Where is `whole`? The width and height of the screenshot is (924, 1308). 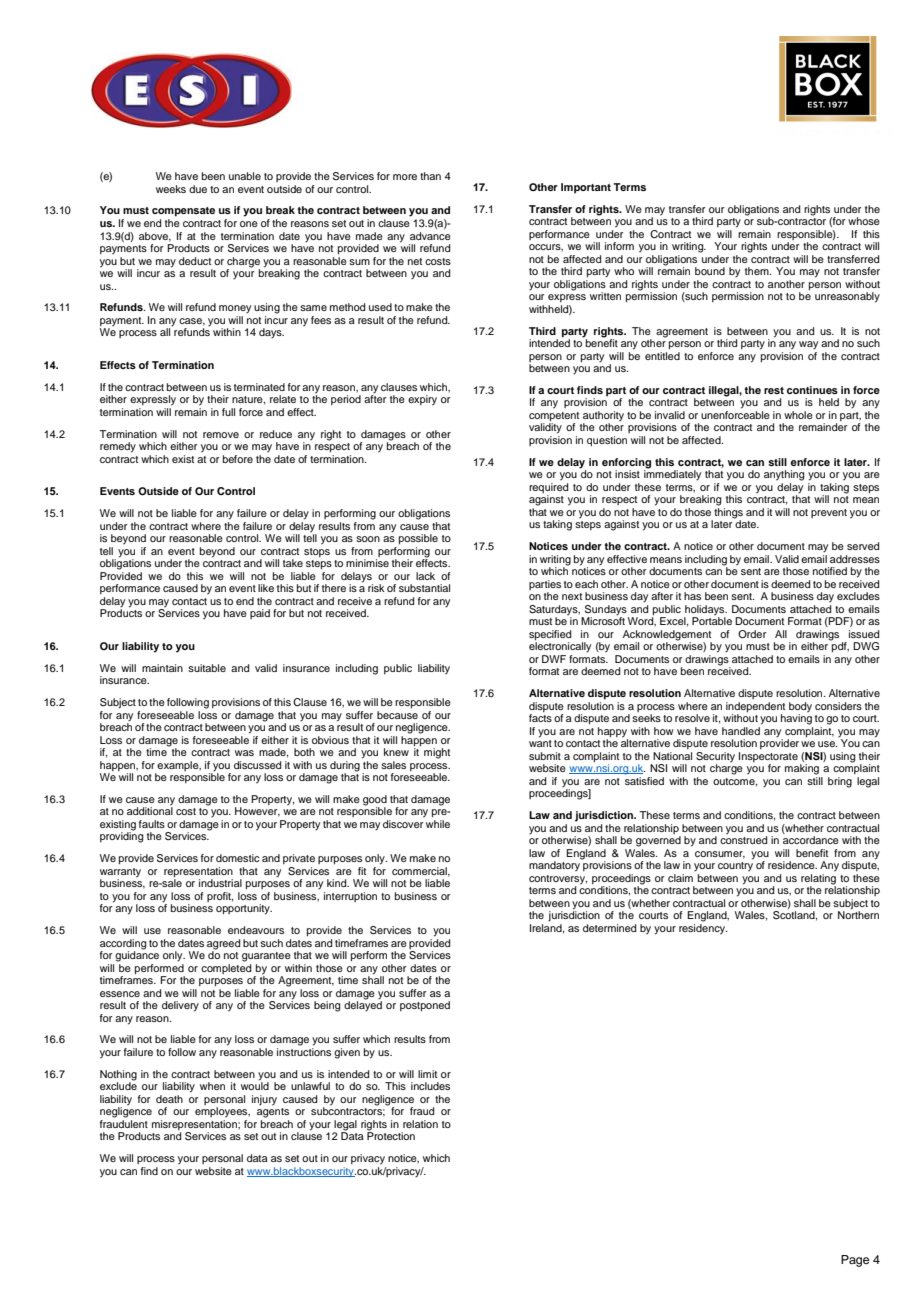 whole is located at coordinates (798, 415).
